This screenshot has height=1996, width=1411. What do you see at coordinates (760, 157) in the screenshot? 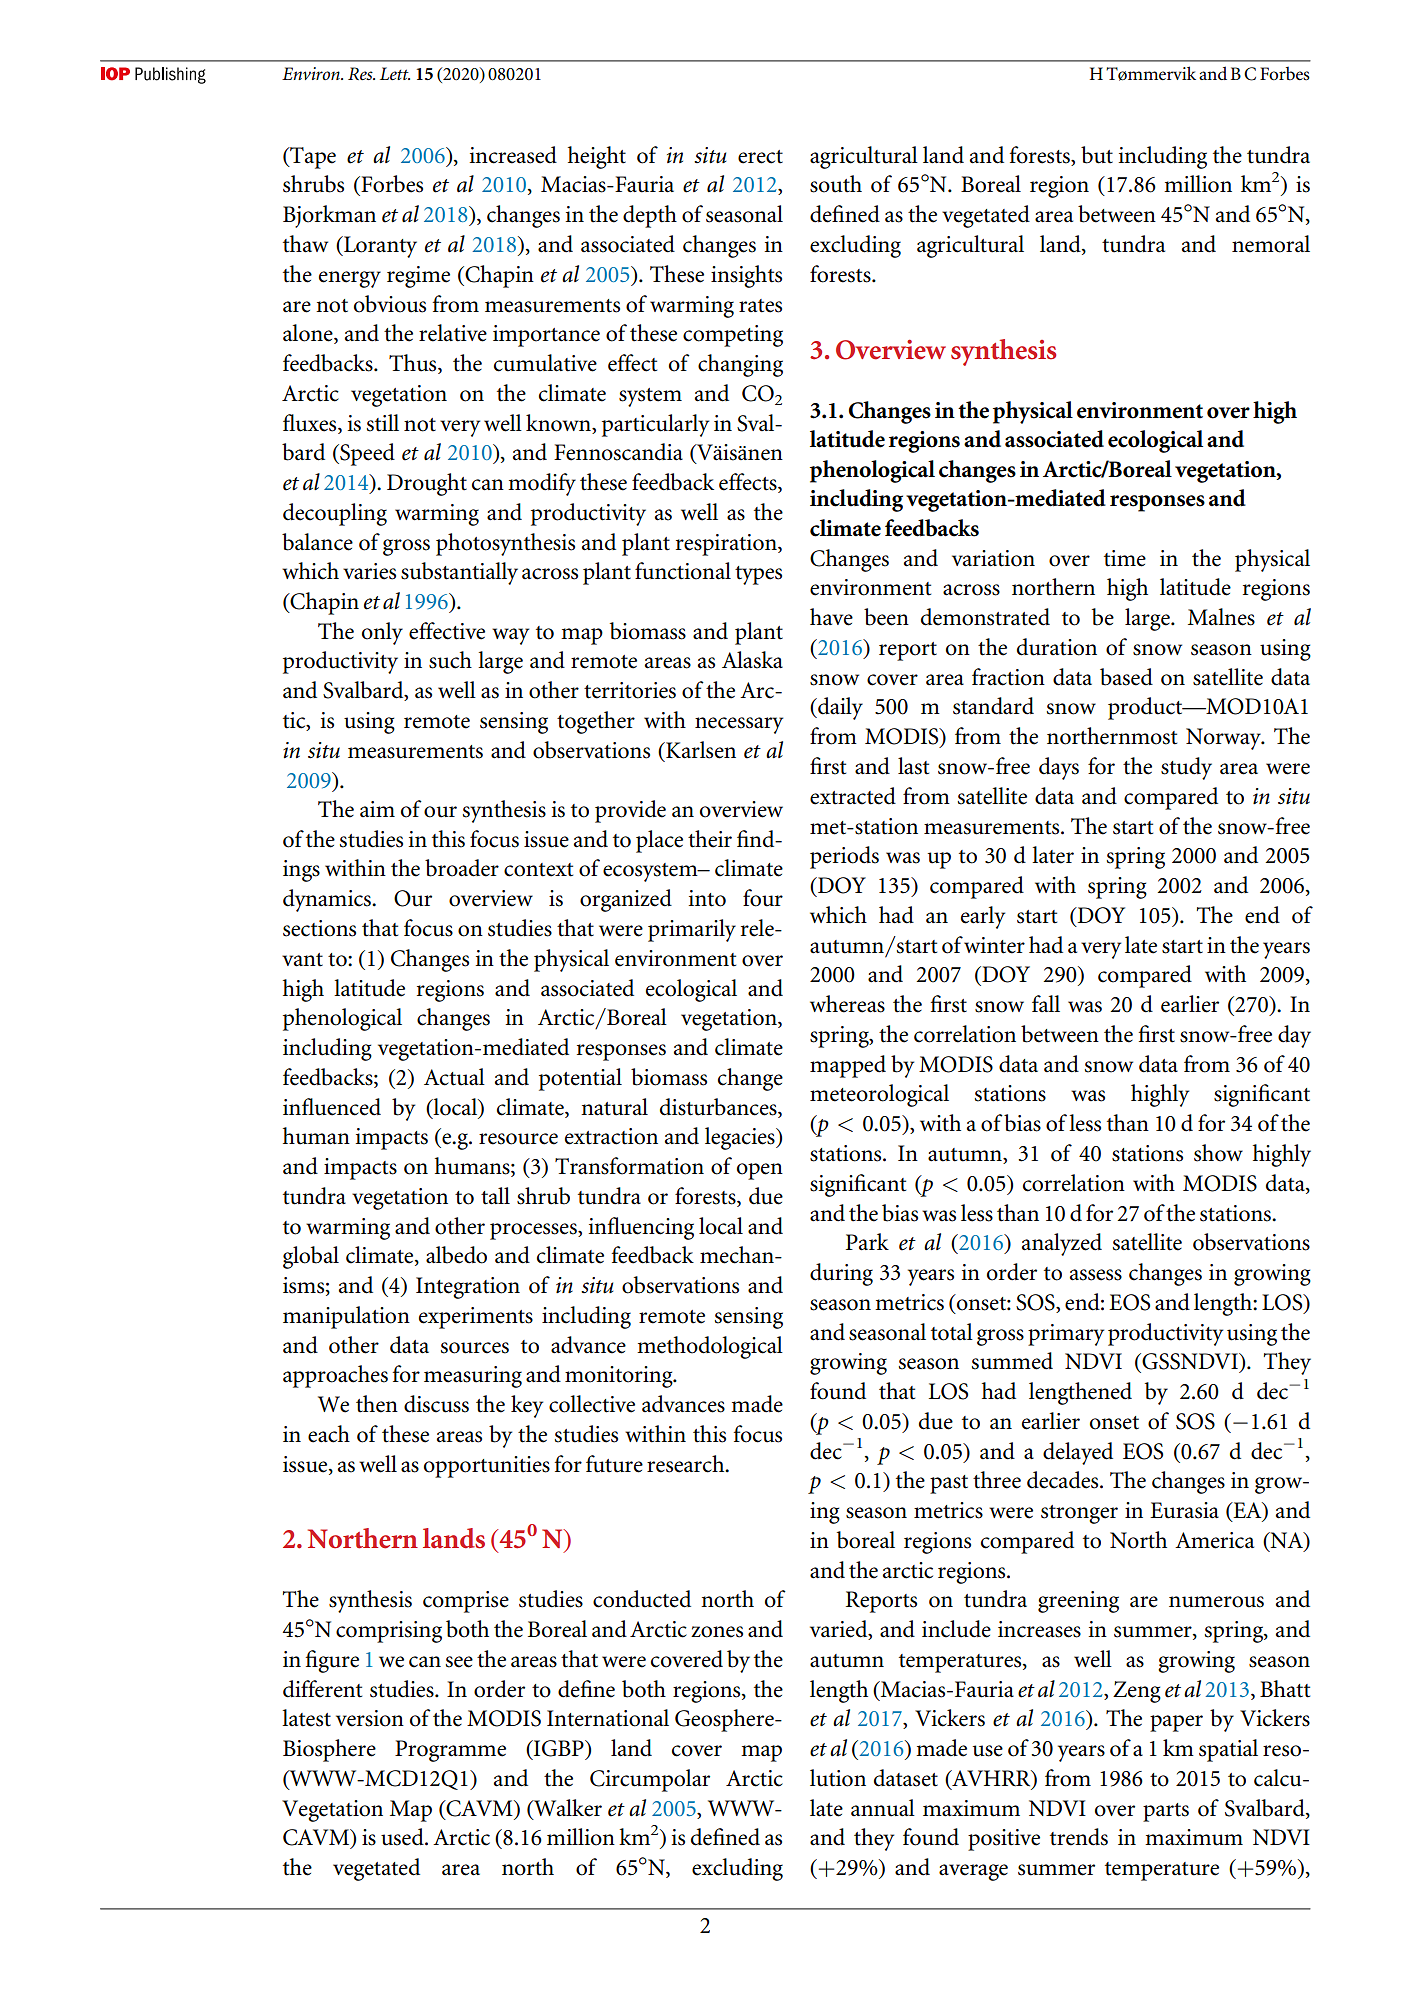
I see `erect` at bounding box center [760, 157].
